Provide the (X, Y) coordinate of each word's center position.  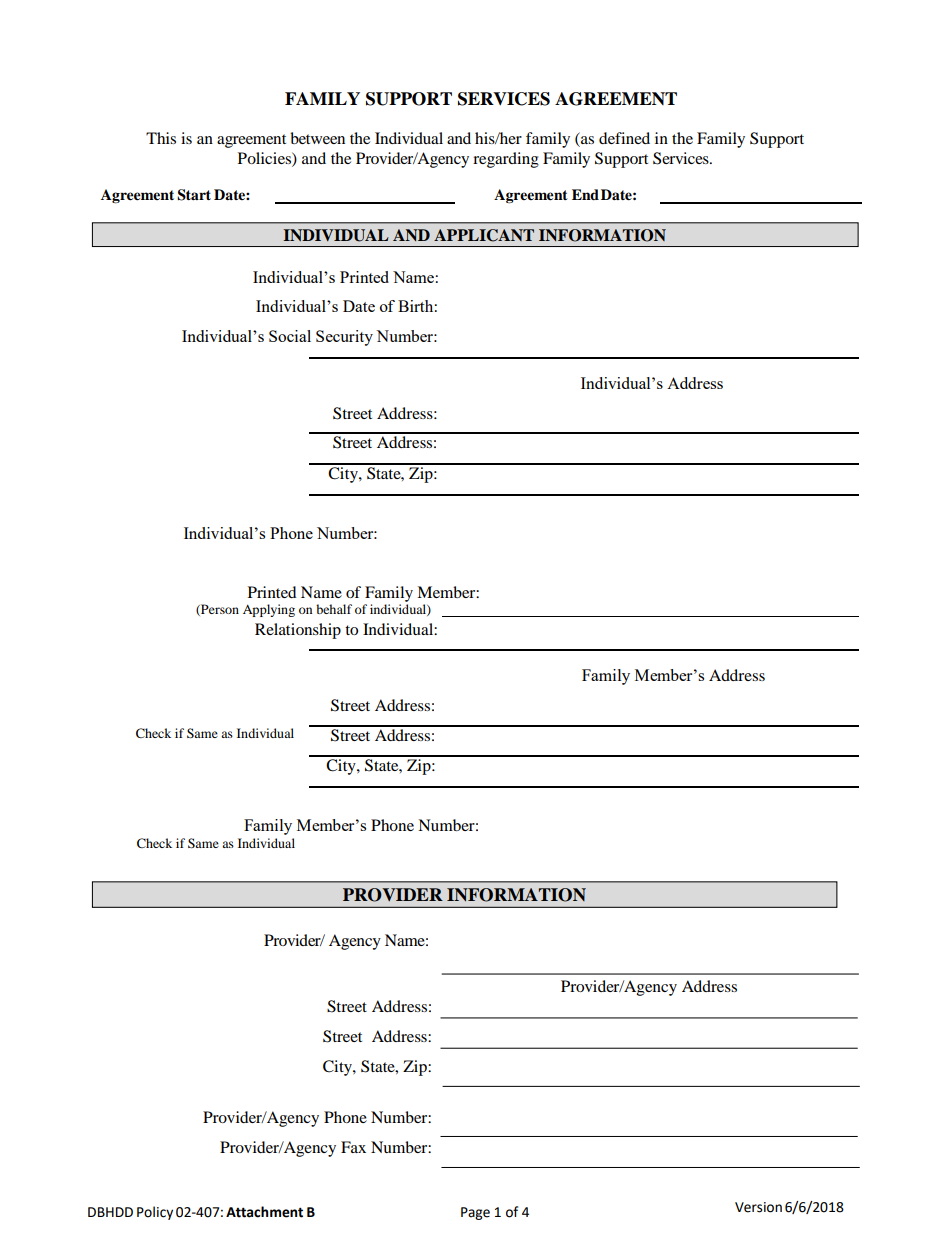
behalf (334, 609)
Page (475, 1213)
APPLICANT (484, 235)
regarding (506, 160)
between (317, 138)
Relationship (298, 631)
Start (194, 195)
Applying (269, 610)
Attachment (264, 1212)
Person (219, 610)
